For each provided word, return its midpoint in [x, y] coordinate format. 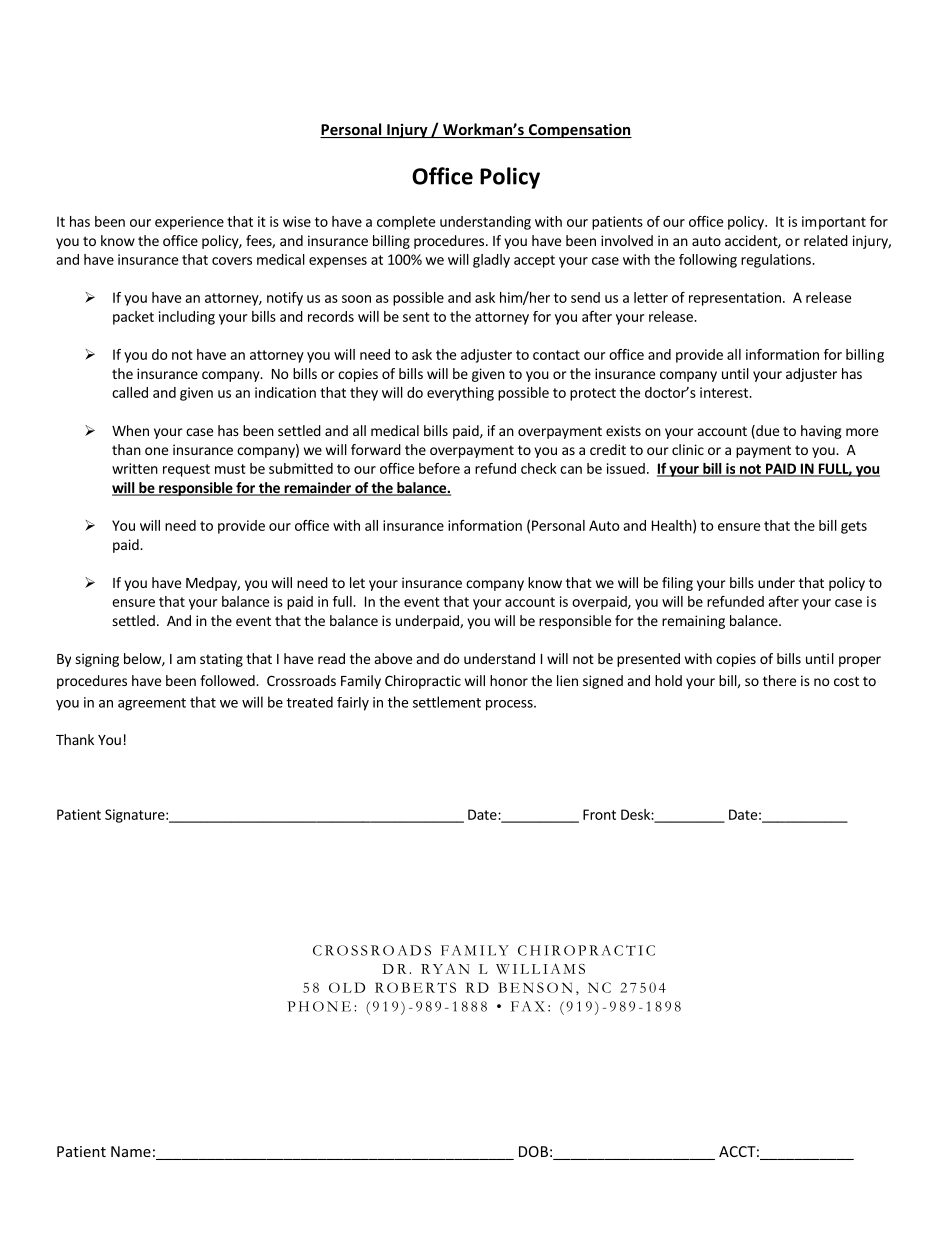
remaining [693, 622]
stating [221, 660]
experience [189, 223]
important [834, 223]
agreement [152, 704]
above [393, 658]
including [187, 318]
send [585, 297]
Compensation [579, 130]
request [186, 470]
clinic [688, 449]
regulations [777, 261]
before [439, 468]
